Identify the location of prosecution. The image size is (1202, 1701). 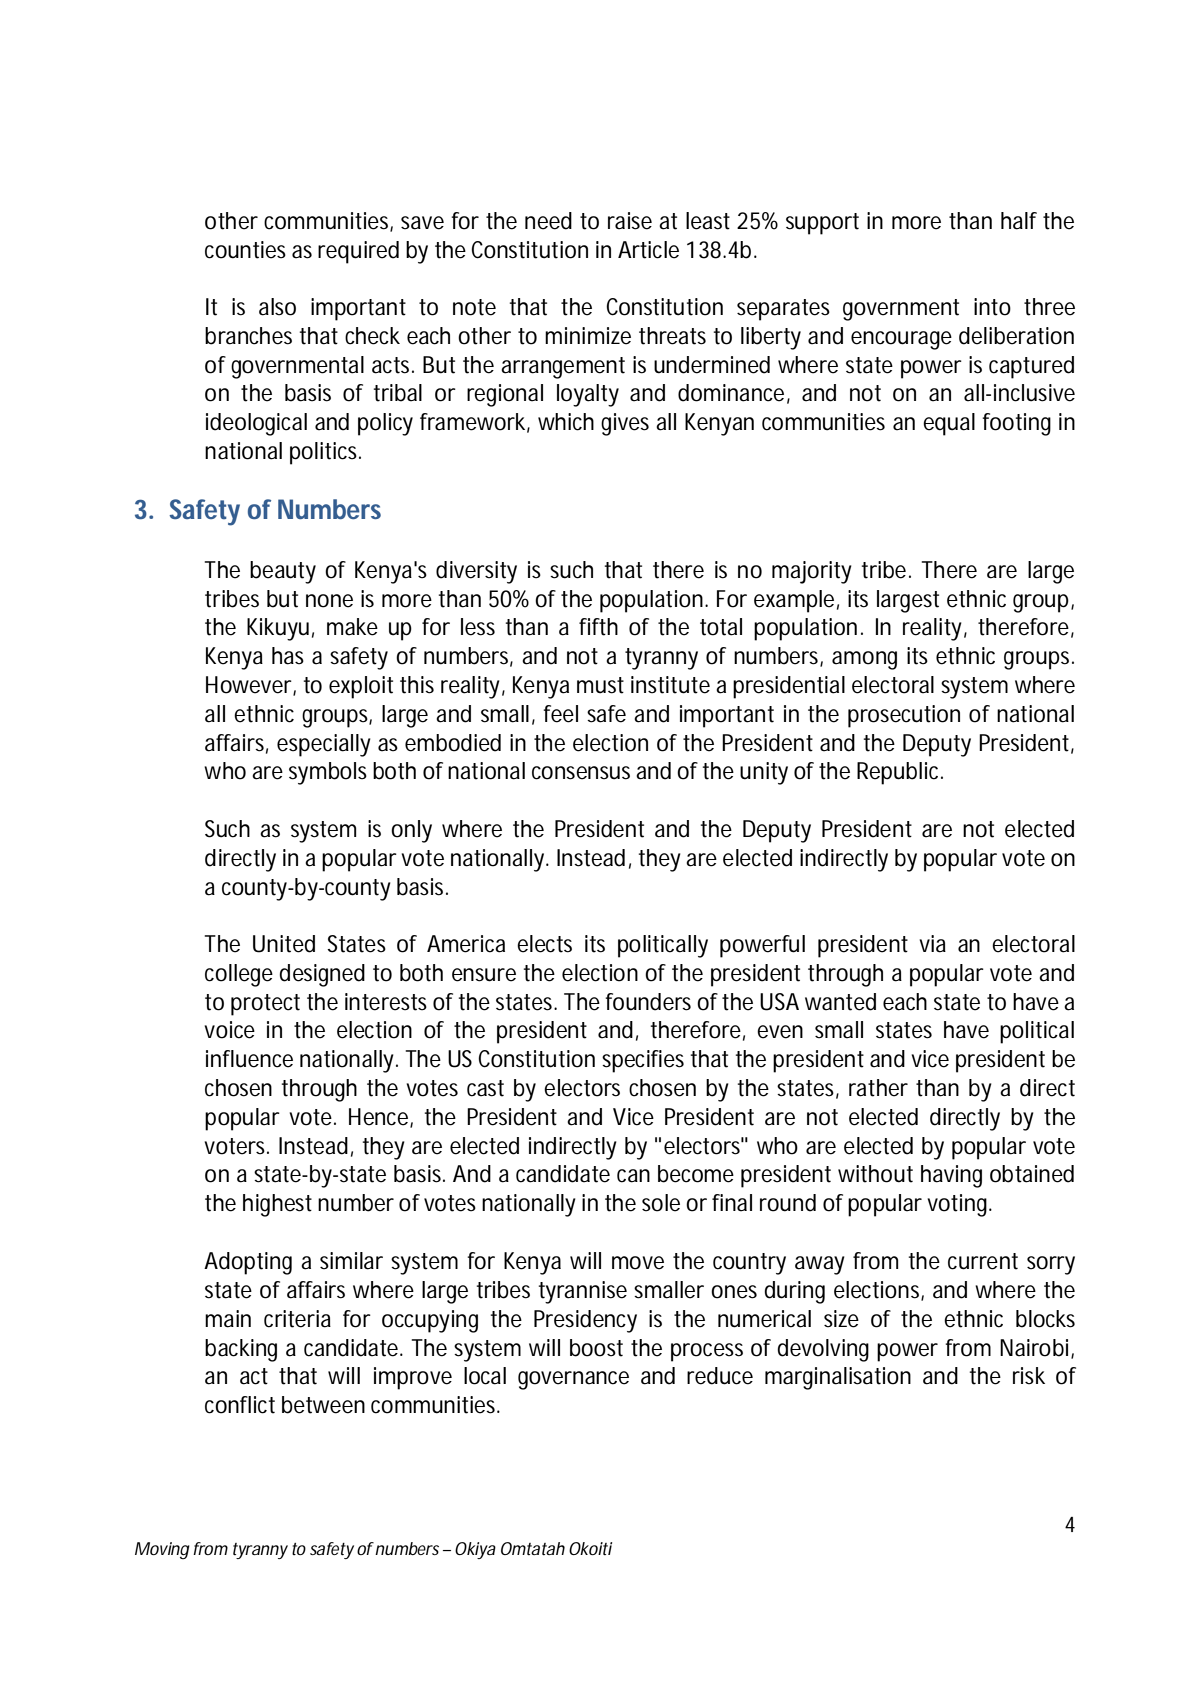
(904, 716).
